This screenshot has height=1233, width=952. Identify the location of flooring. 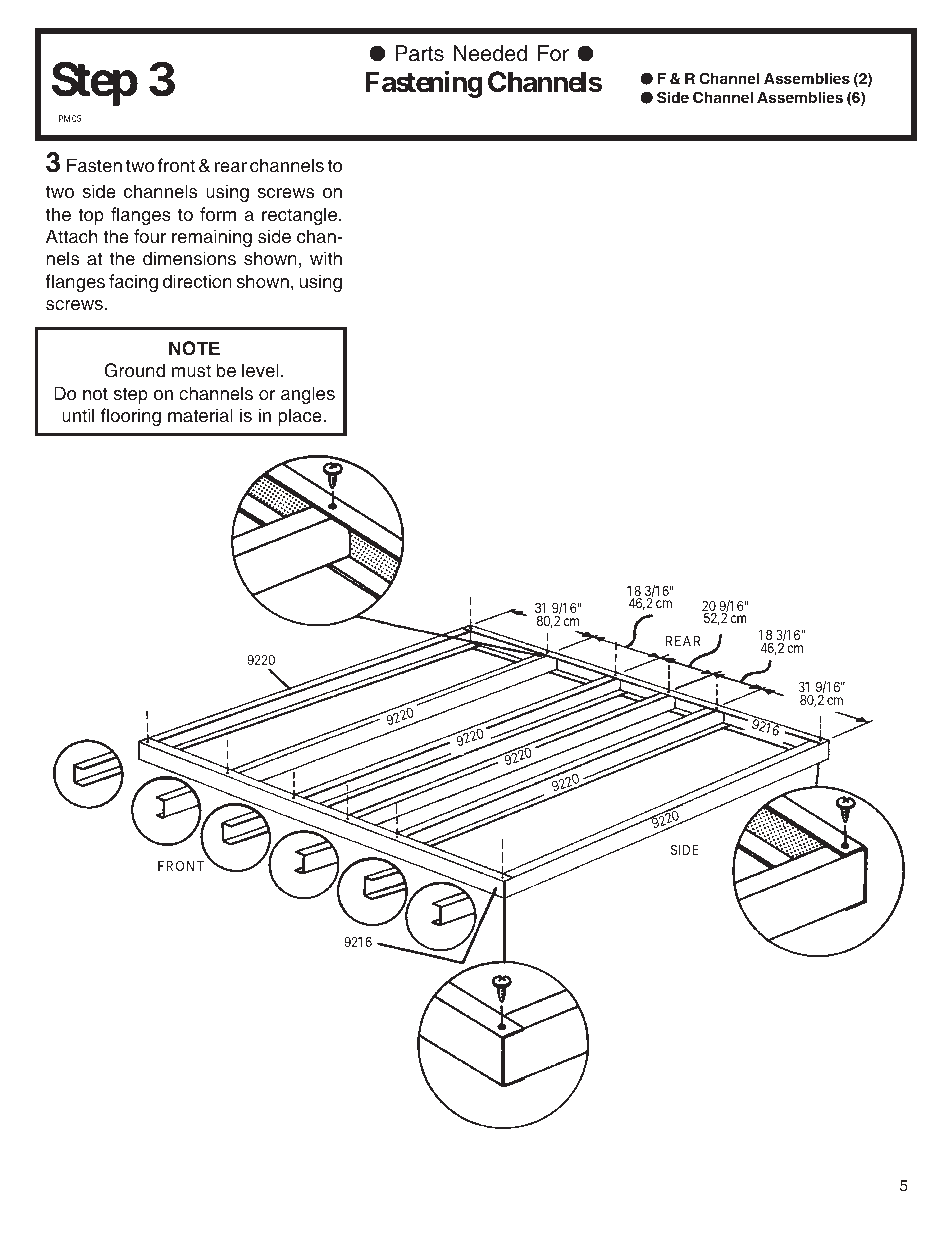
(131, 417).
